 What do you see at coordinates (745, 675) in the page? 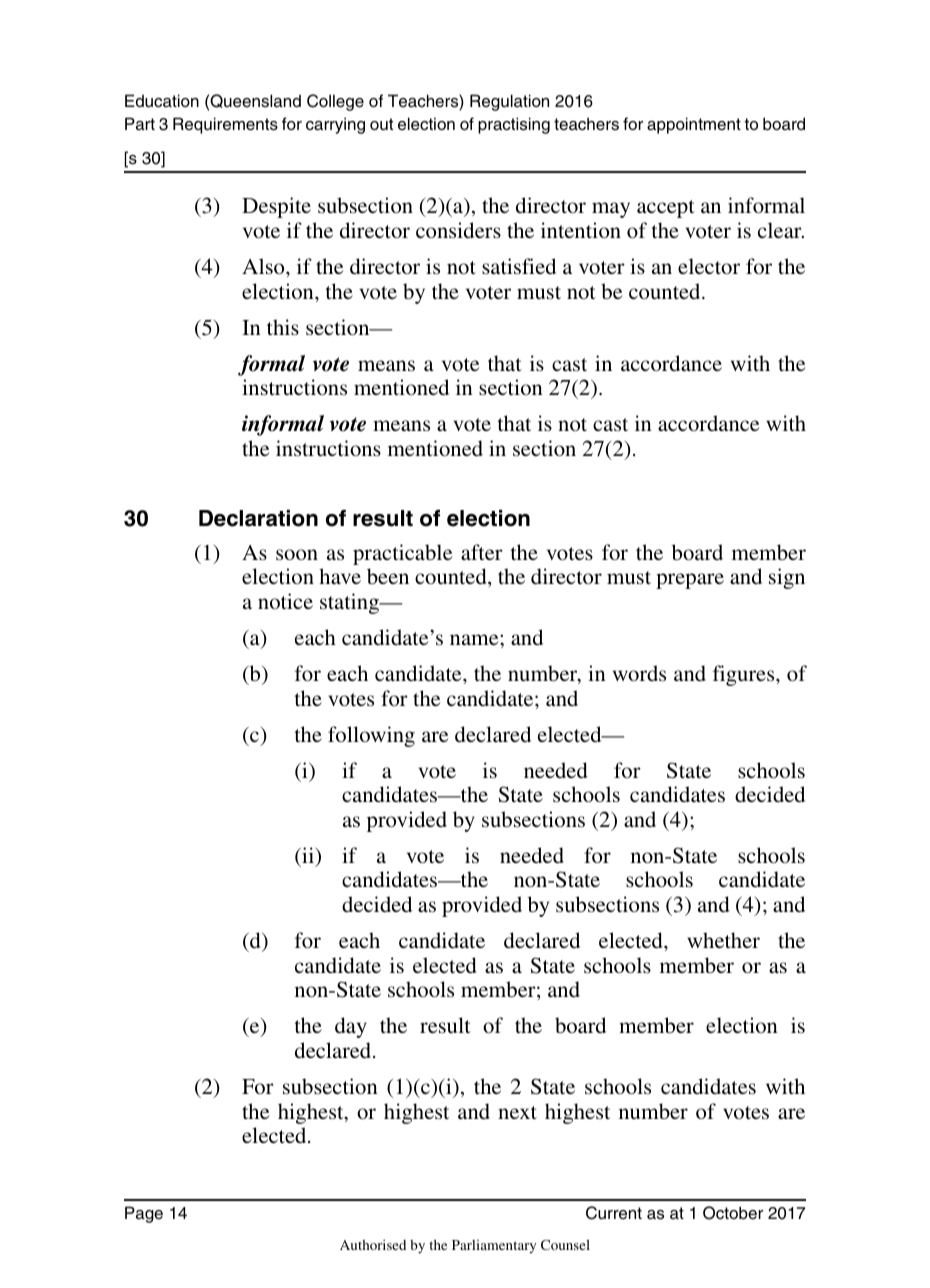
I see `figures` at bounding box center [745, 675].
